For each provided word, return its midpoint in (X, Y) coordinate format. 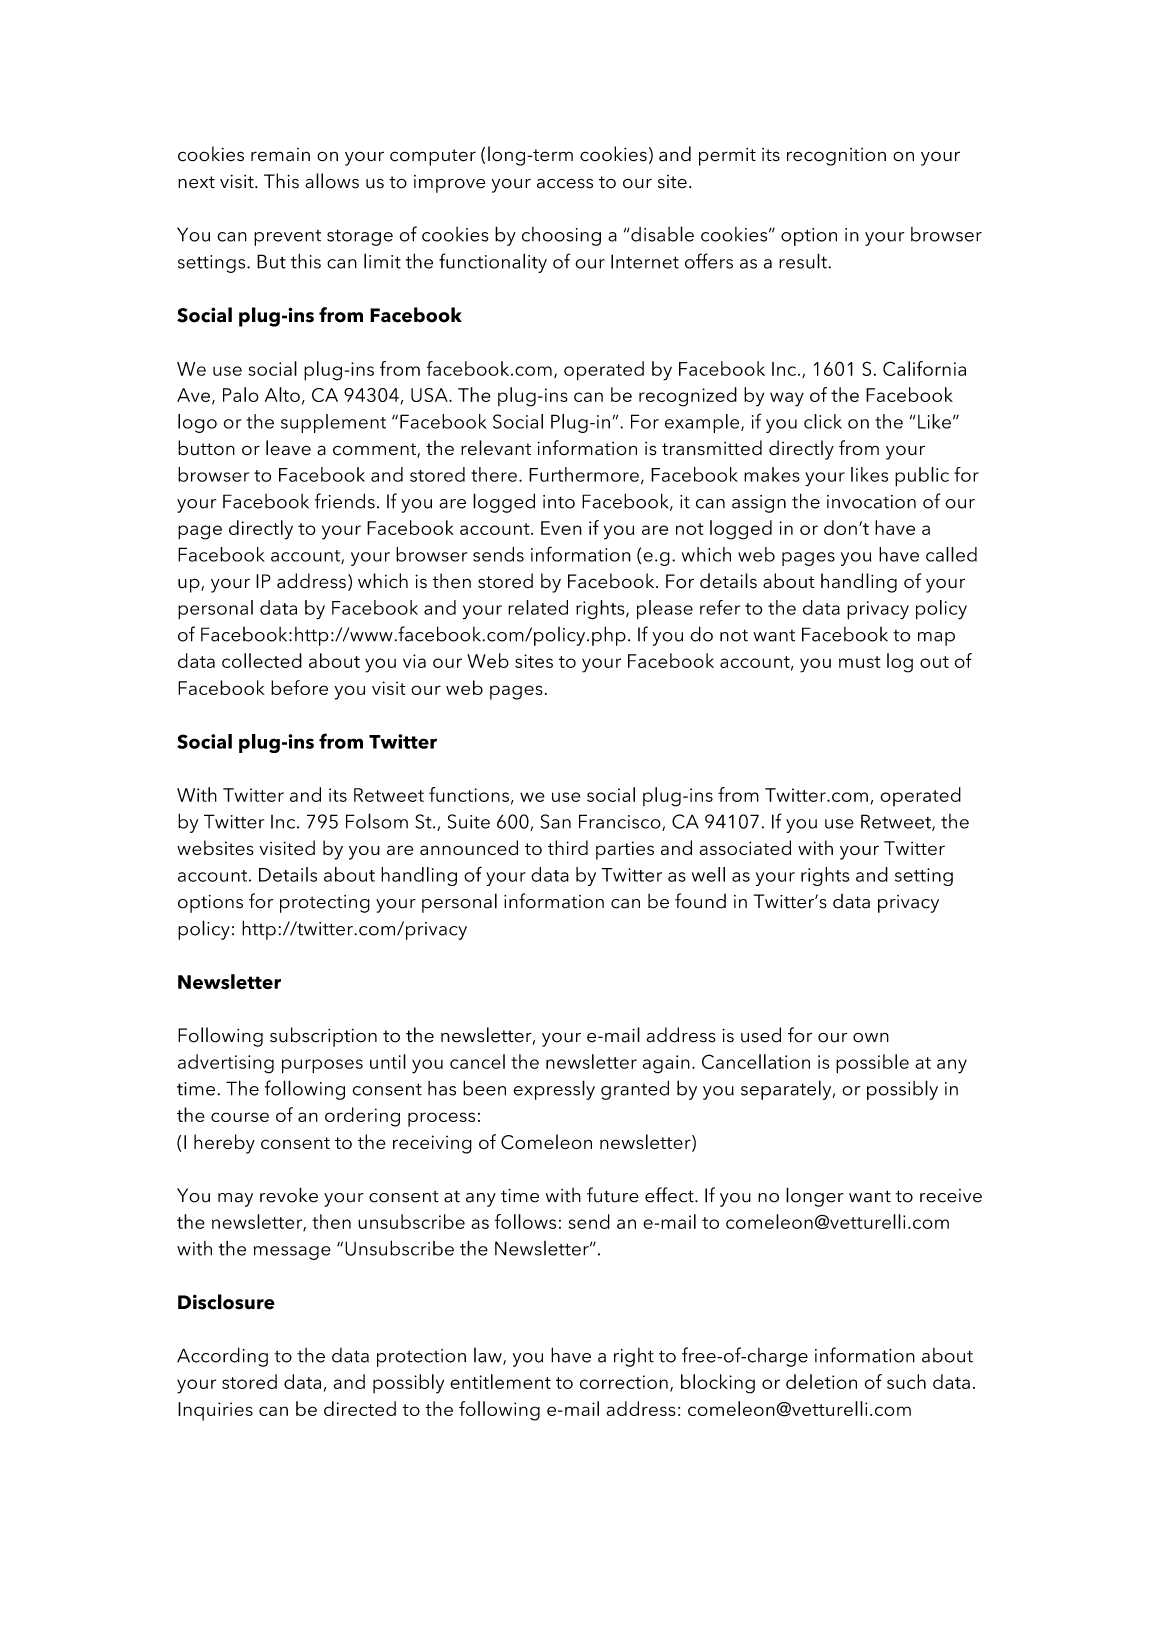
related (538, 607)
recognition (836, 157)
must (860, 662)
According (222, 1357)
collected (262, 660)
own (871, 1038)
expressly (554, 1090)
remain (280, 155)
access (565, 184)
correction (624, 1382)
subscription (323, 1037)
